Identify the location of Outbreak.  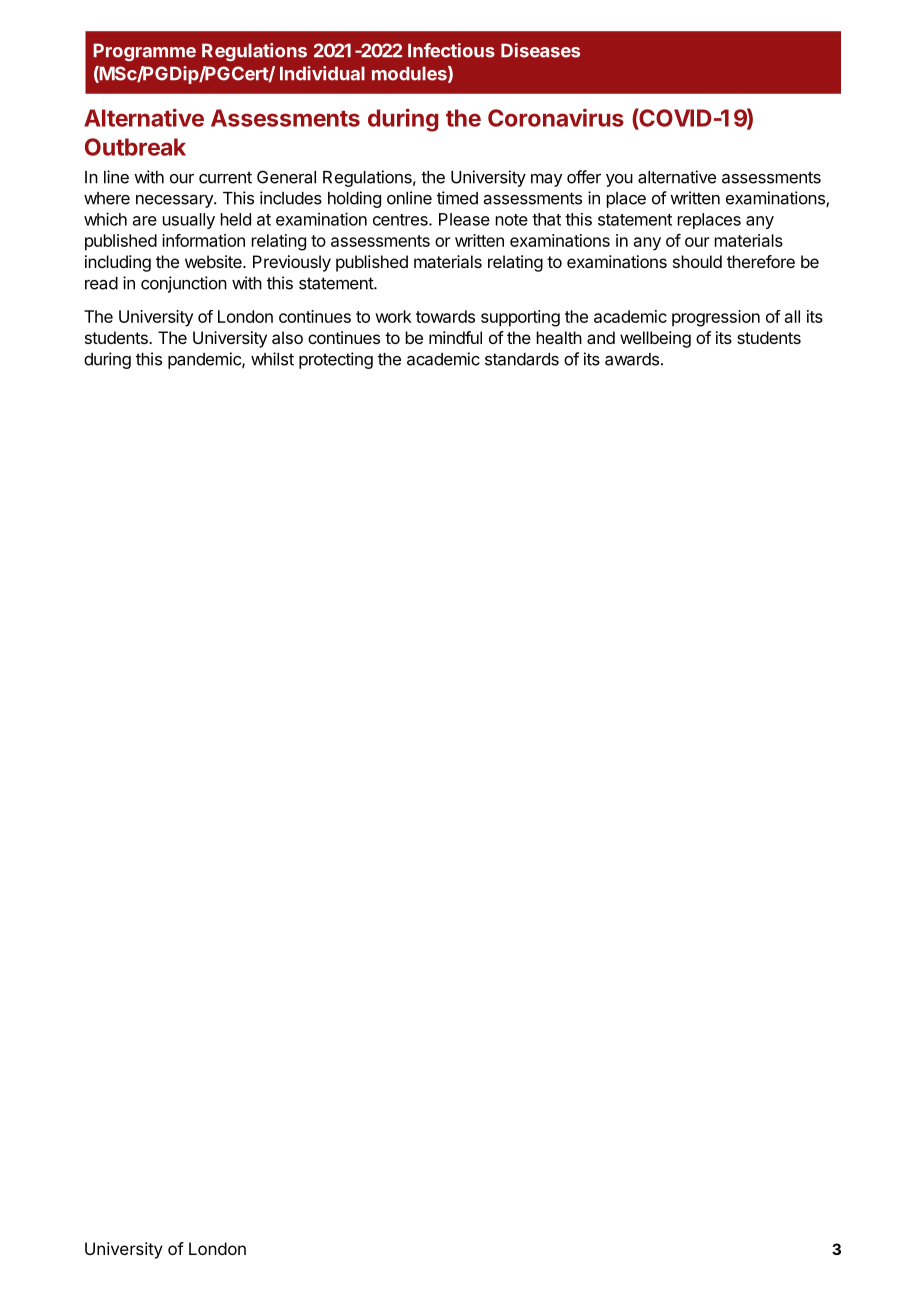
(135, 147).
